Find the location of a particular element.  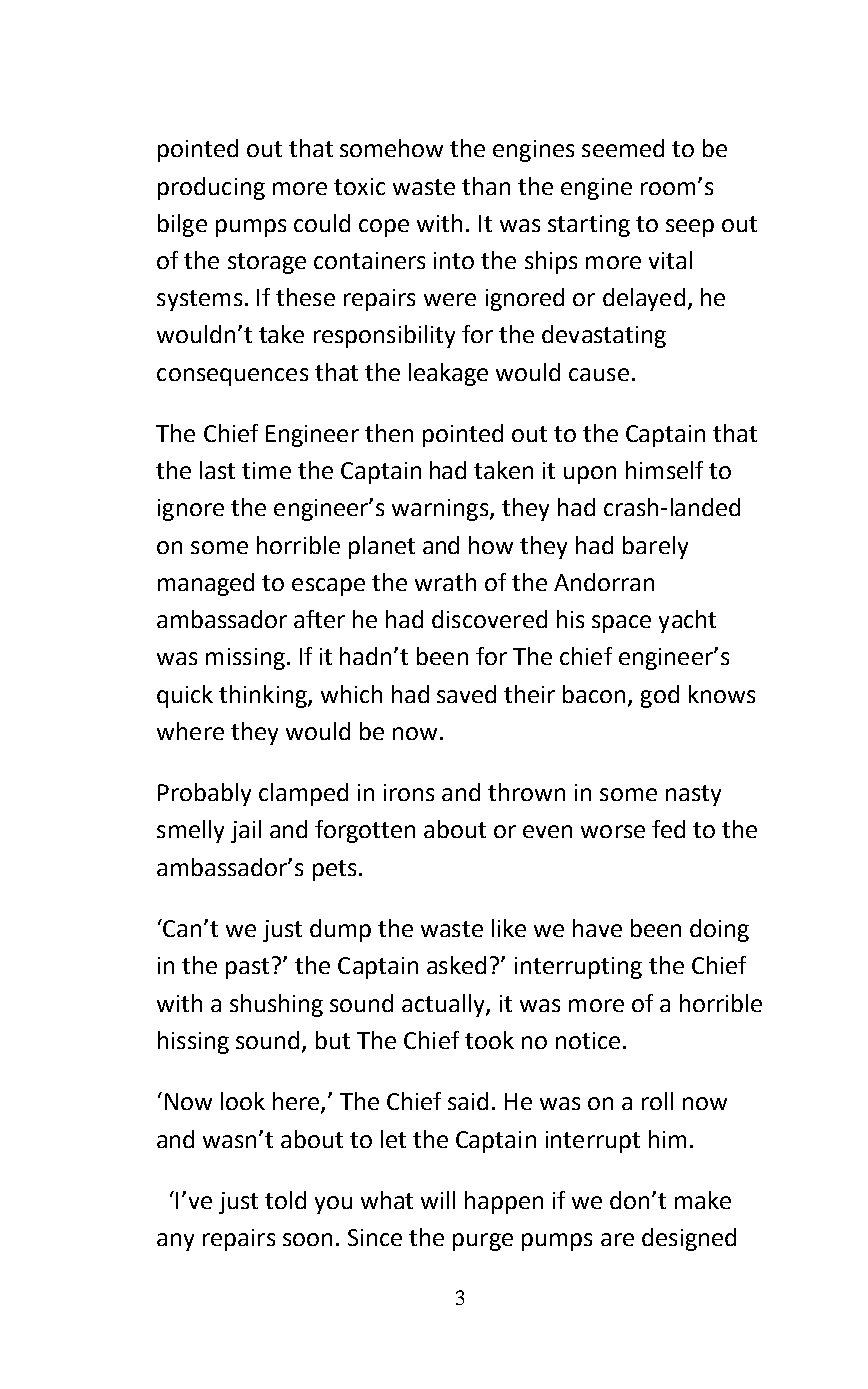

god is located at coordinates (660, 696).
